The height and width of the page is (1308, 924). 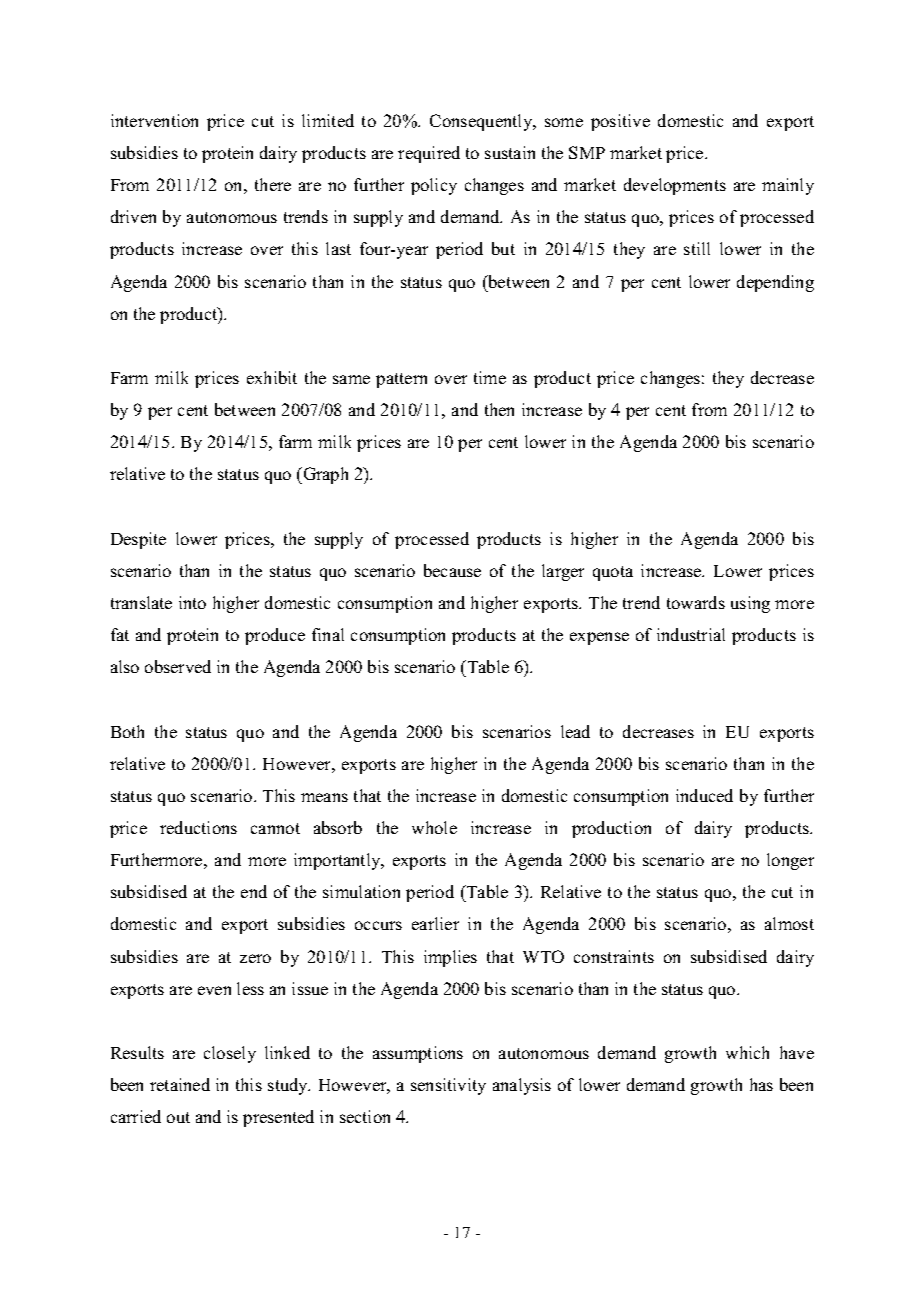 I want to click on whole, so click(x=434, y=827).
